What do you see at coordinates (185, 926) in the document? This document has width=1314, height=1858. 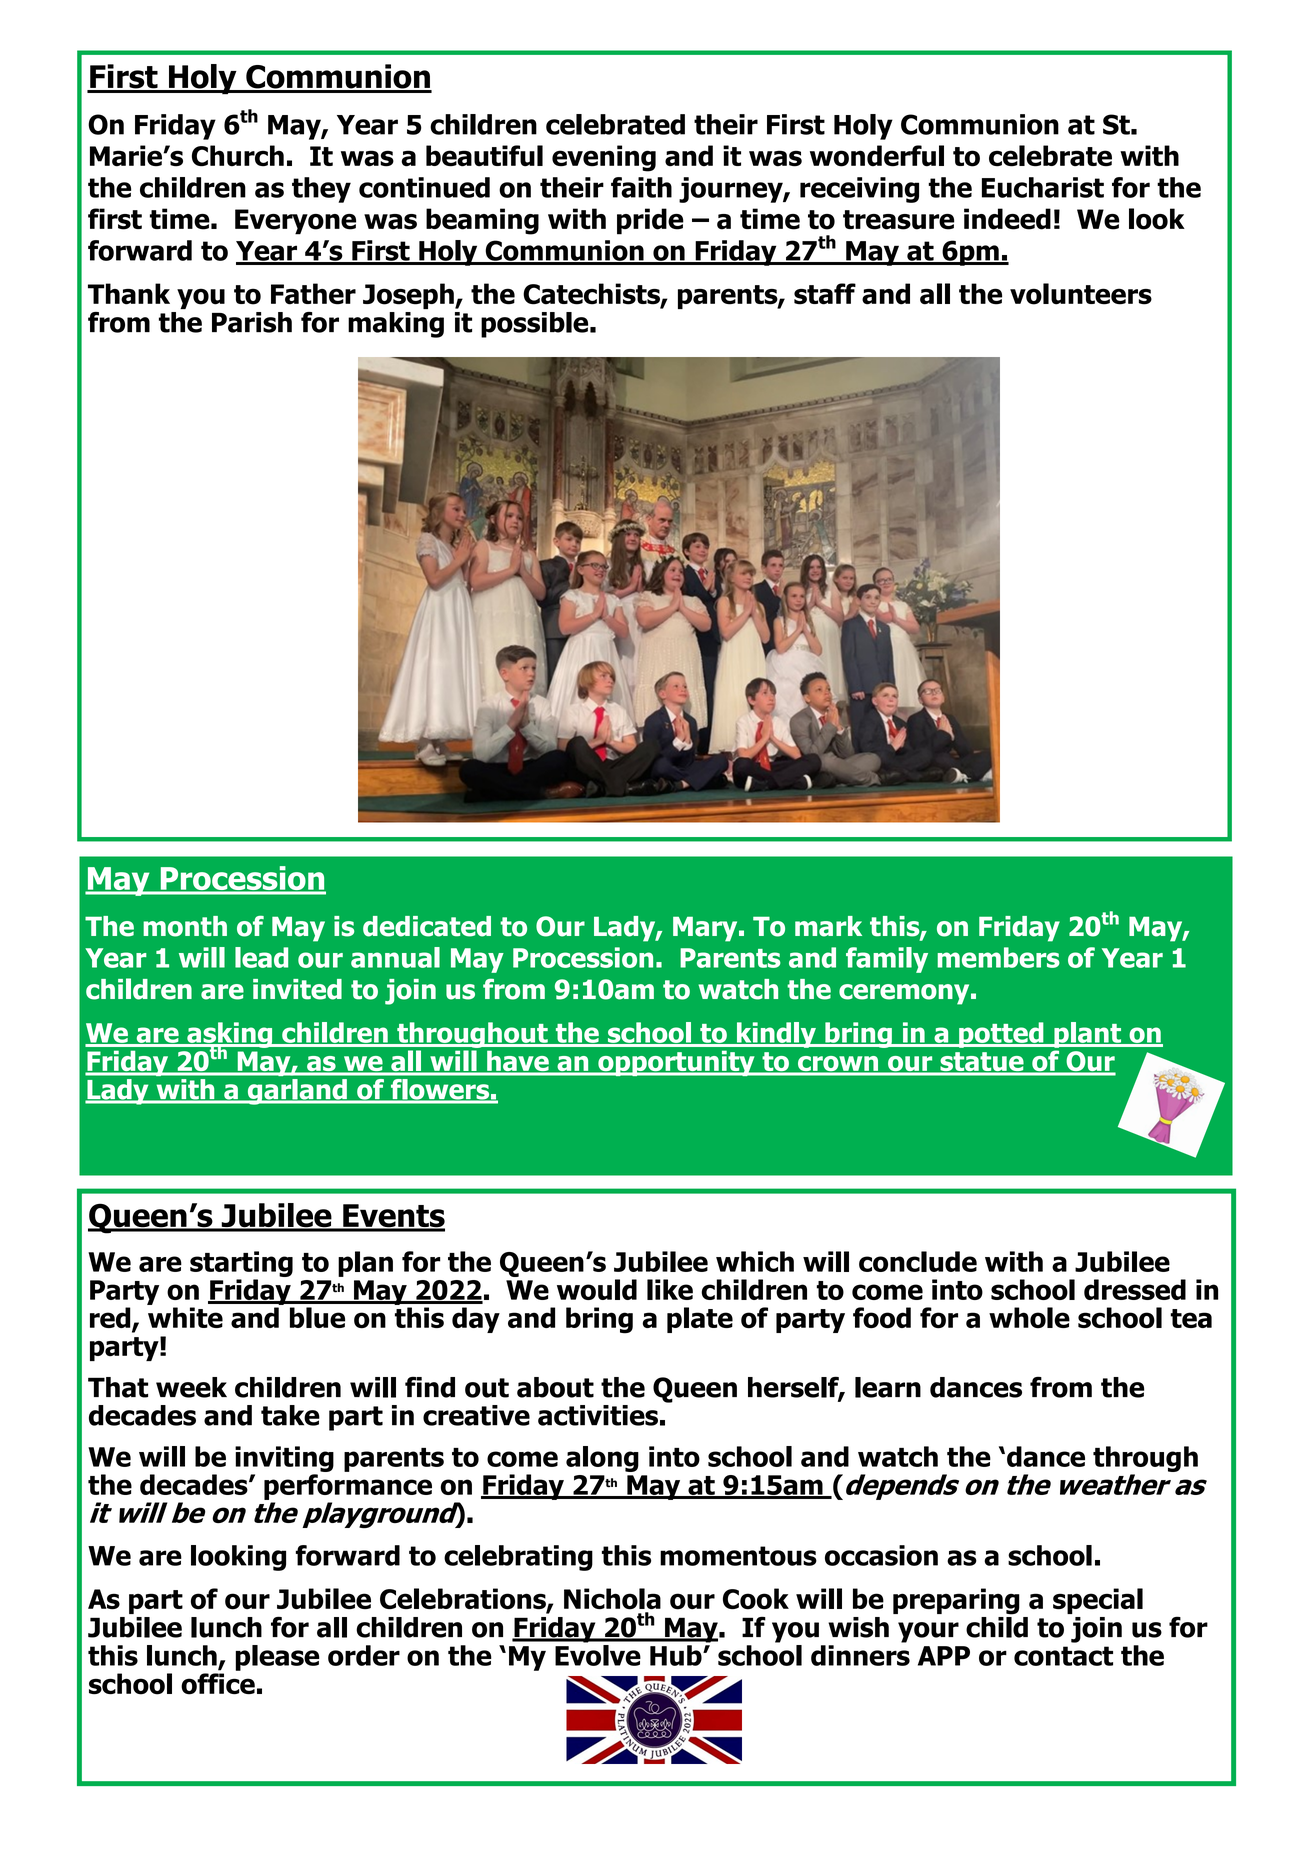 I see `month` at bounding box center [185, 926].
